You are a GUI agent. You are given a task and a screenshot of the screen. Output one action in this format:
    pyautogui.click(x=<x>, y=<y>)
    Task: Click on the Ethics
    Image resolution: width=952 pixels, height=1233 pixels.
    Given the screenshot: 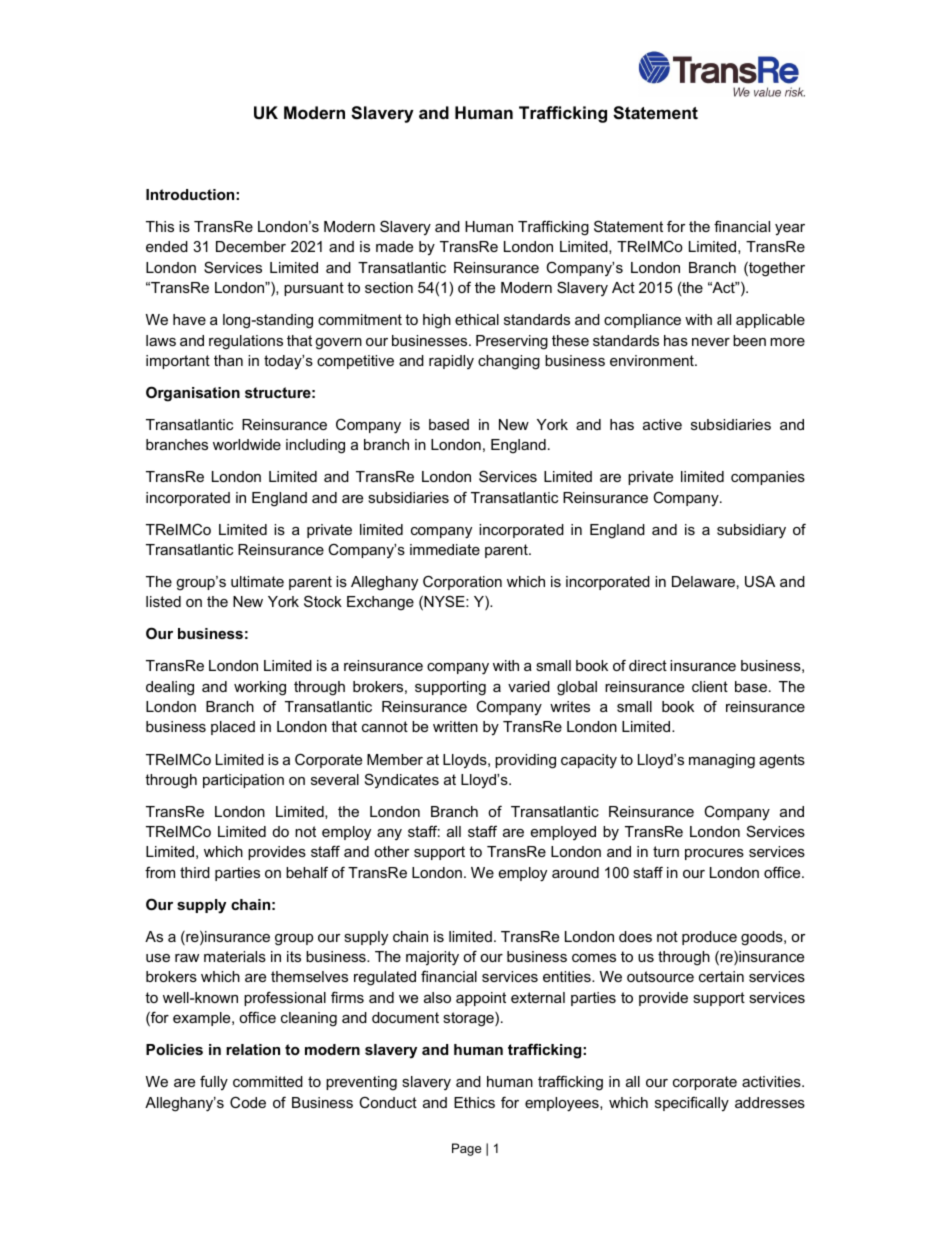 What is the action you would take?
    pyautogui.click(x=474, y=1102)
